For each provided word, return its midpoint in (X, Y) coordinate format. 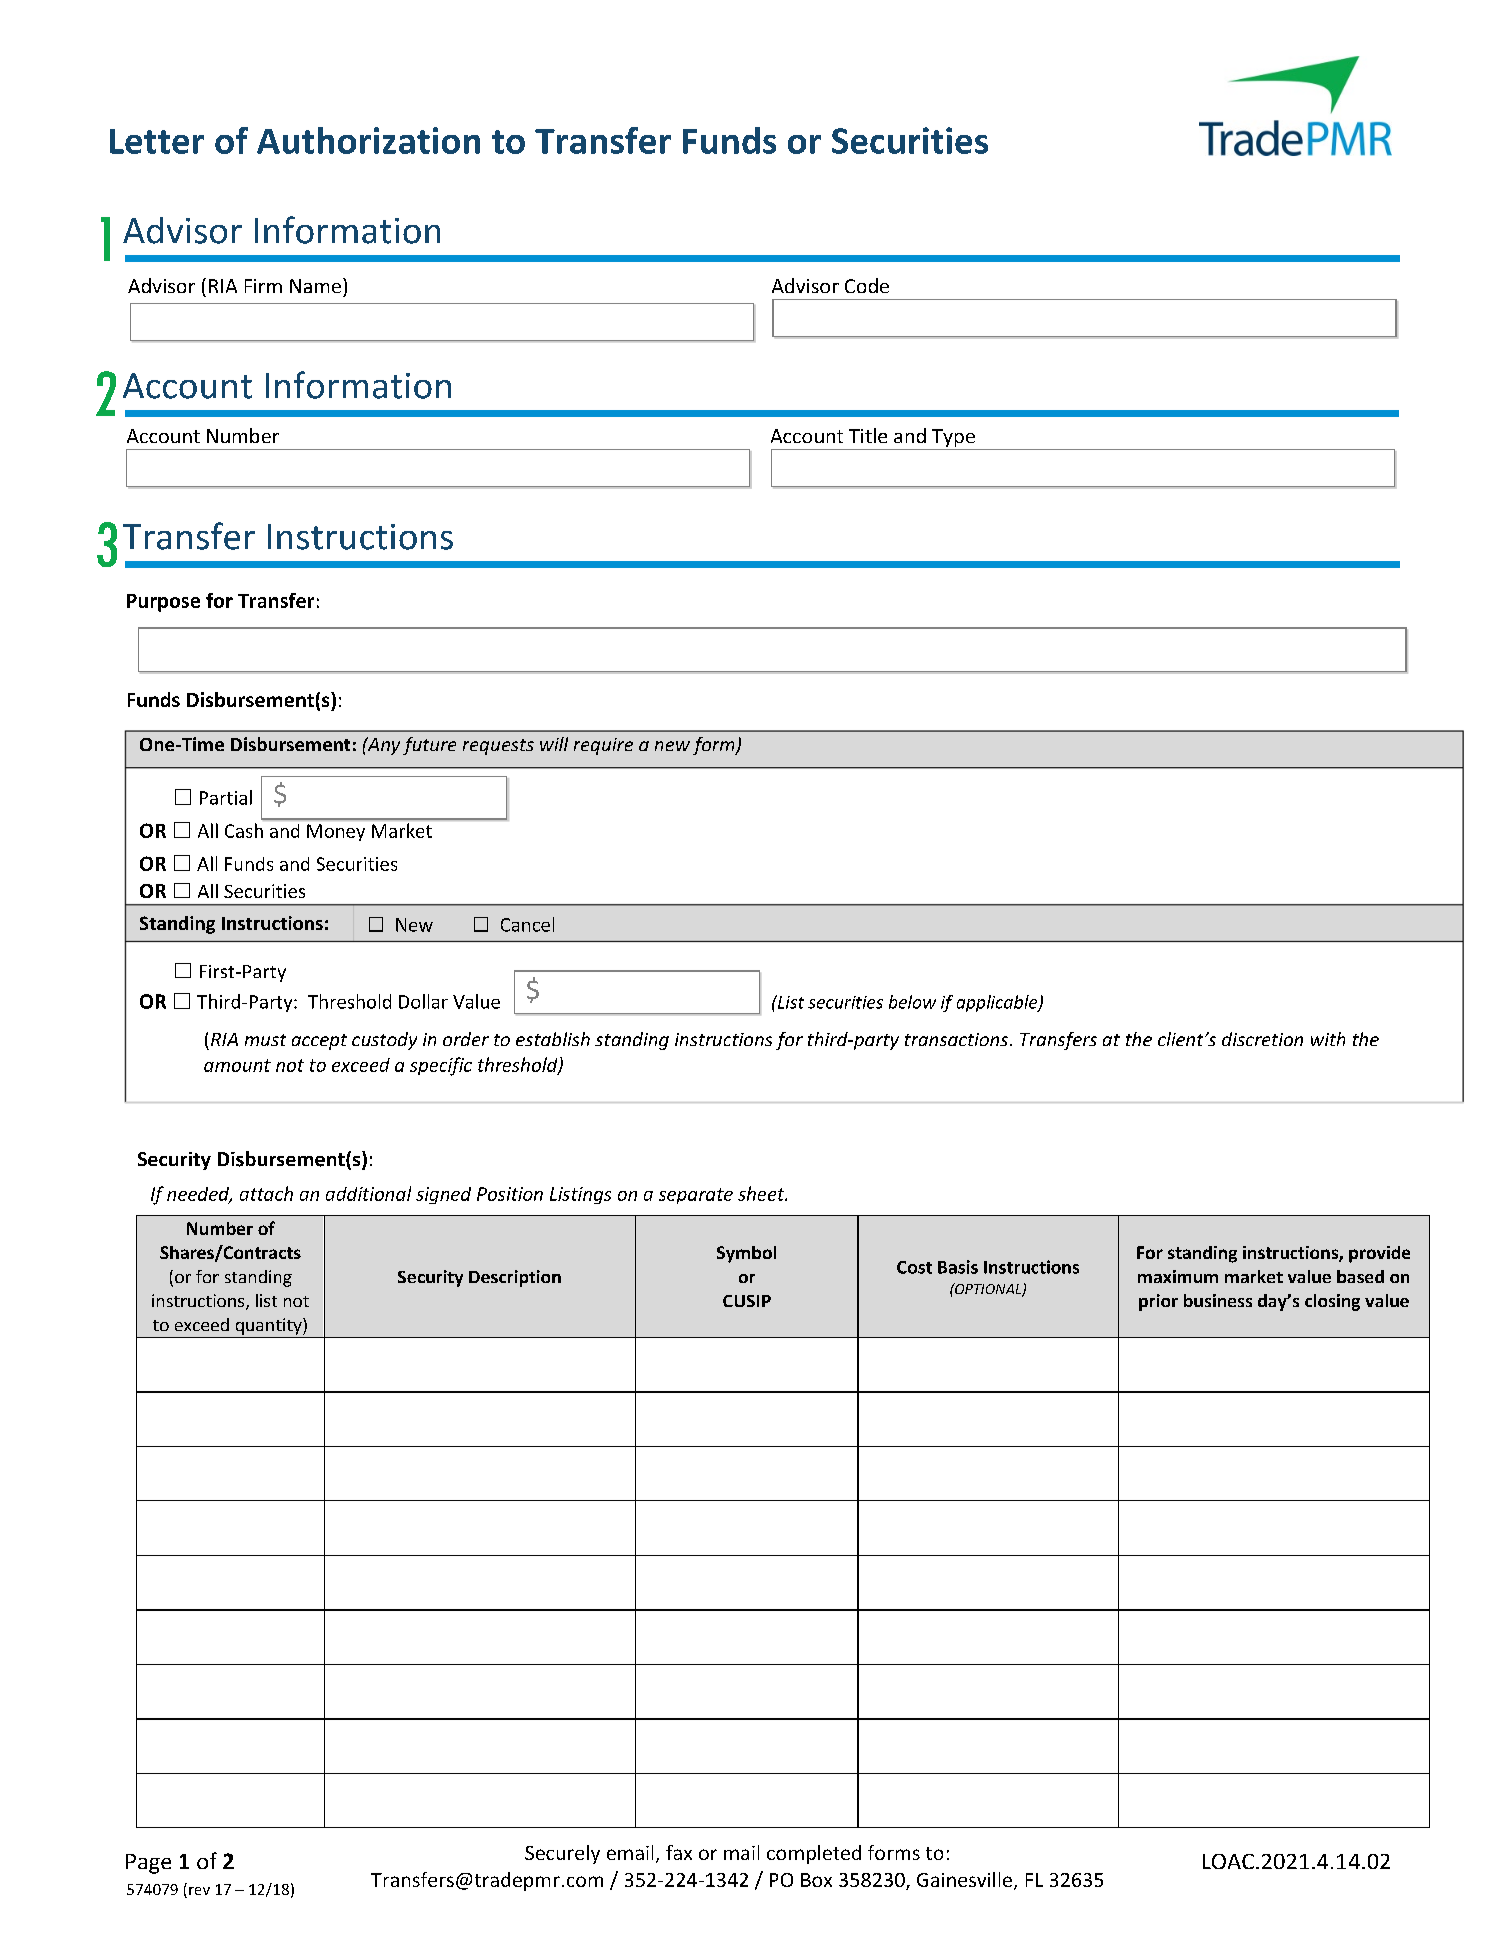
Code (867, 285)
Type (953, 439)
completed (814, 1854)
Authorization (368, 140)
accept (319, 1042)
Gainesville (964, 1879)
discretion (1262, 1039)
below (912, 1002)
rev (199, 1891)
